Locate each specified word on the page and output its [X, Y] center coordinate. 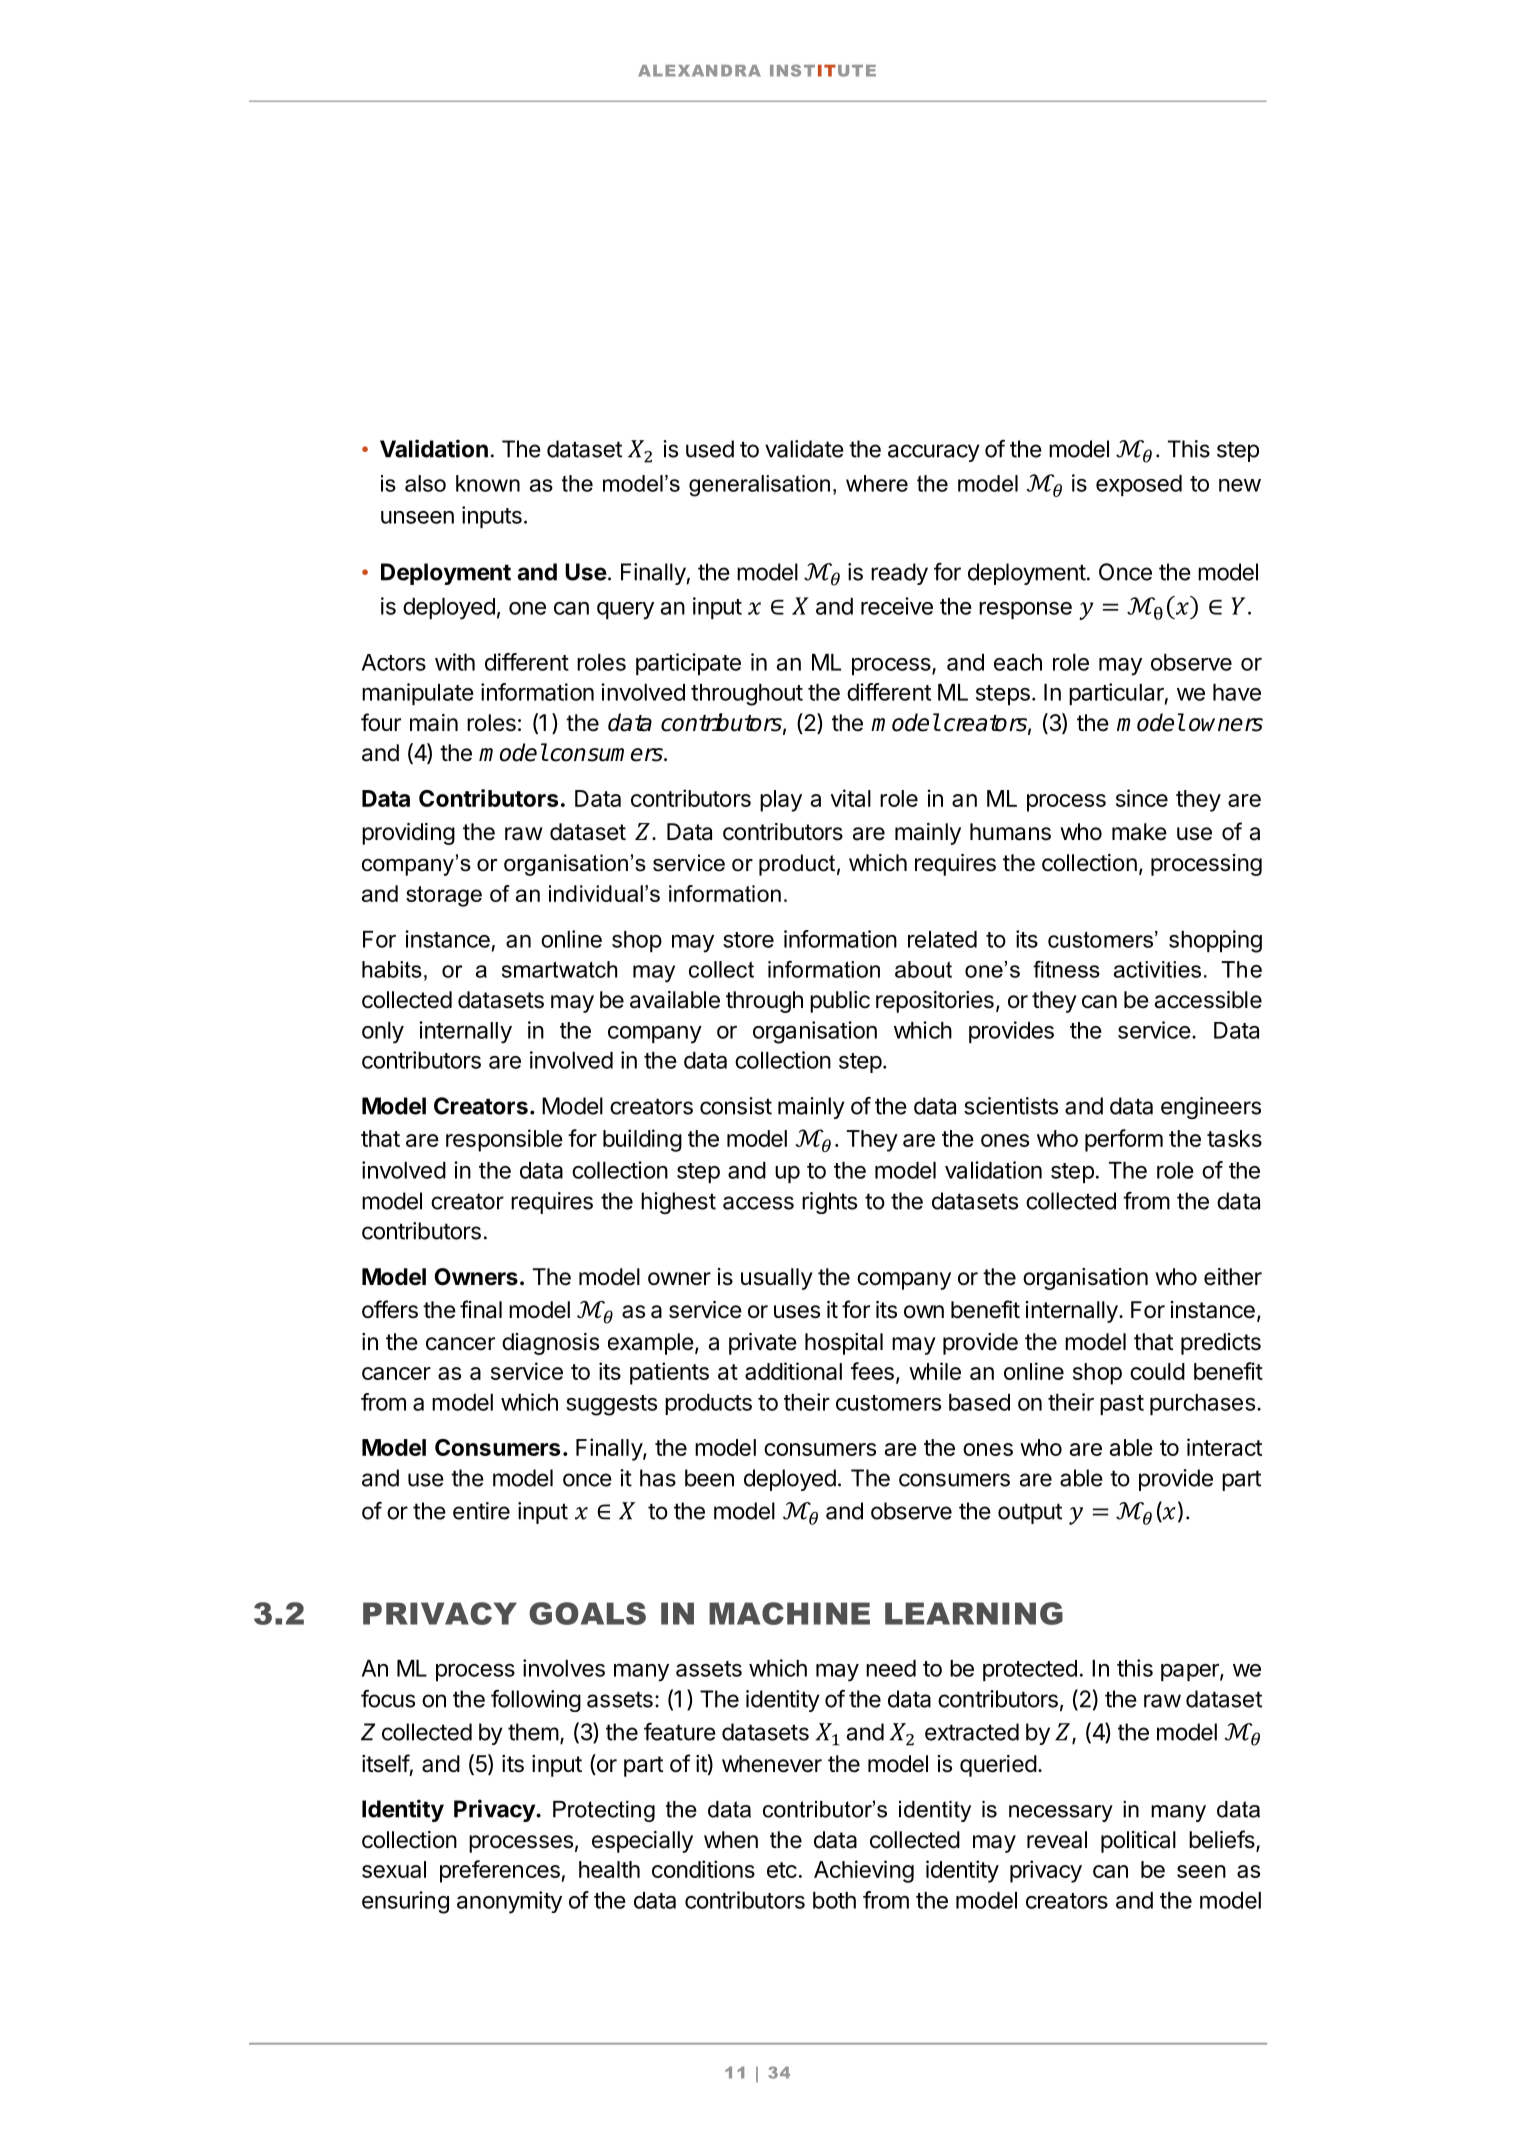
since [1142, 798]
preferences [501, 1871]
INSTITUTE [823, 70]
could [1157, 1371]
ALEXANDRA [699, 71]
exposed [1139, 485]
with [455, 662]
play [781, 801]
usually [777, 1279]
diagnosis [550, 1344]
